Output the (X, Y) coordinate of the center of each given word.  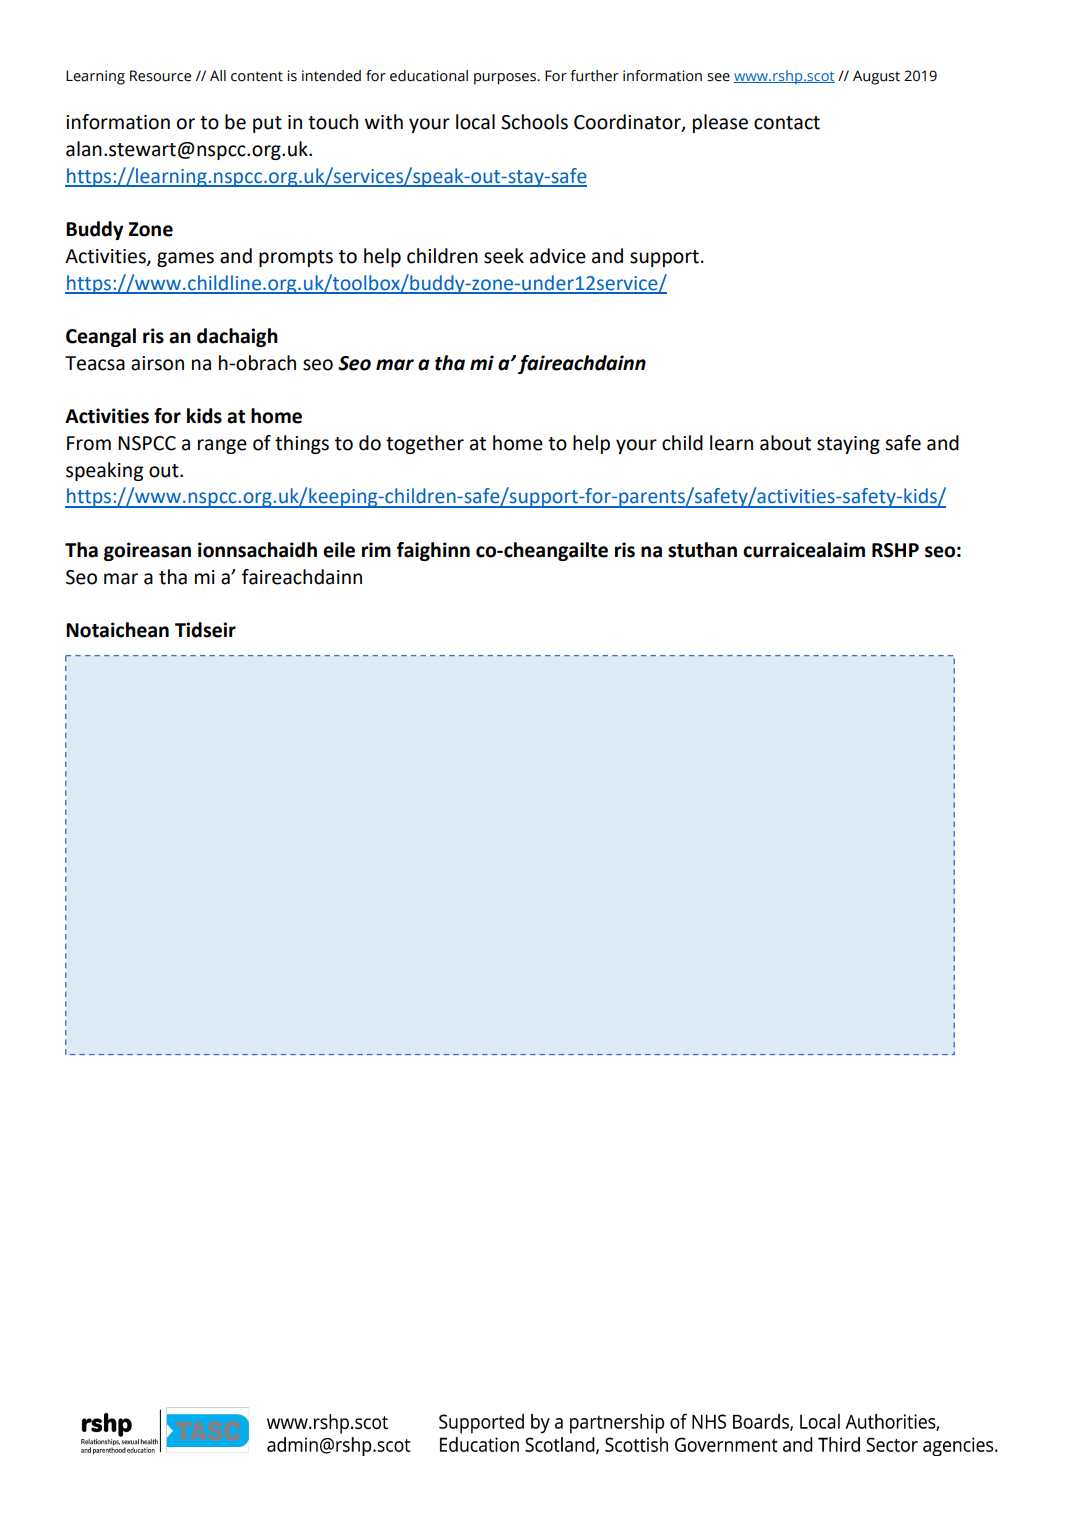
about (785, 443)
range (222, 446)
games (185, 259)
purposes (506, 79)
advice (558, 256)
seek (504, 256)
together (425, 444)
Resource (160, 76)
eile (339, 550)
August (876, 77)
